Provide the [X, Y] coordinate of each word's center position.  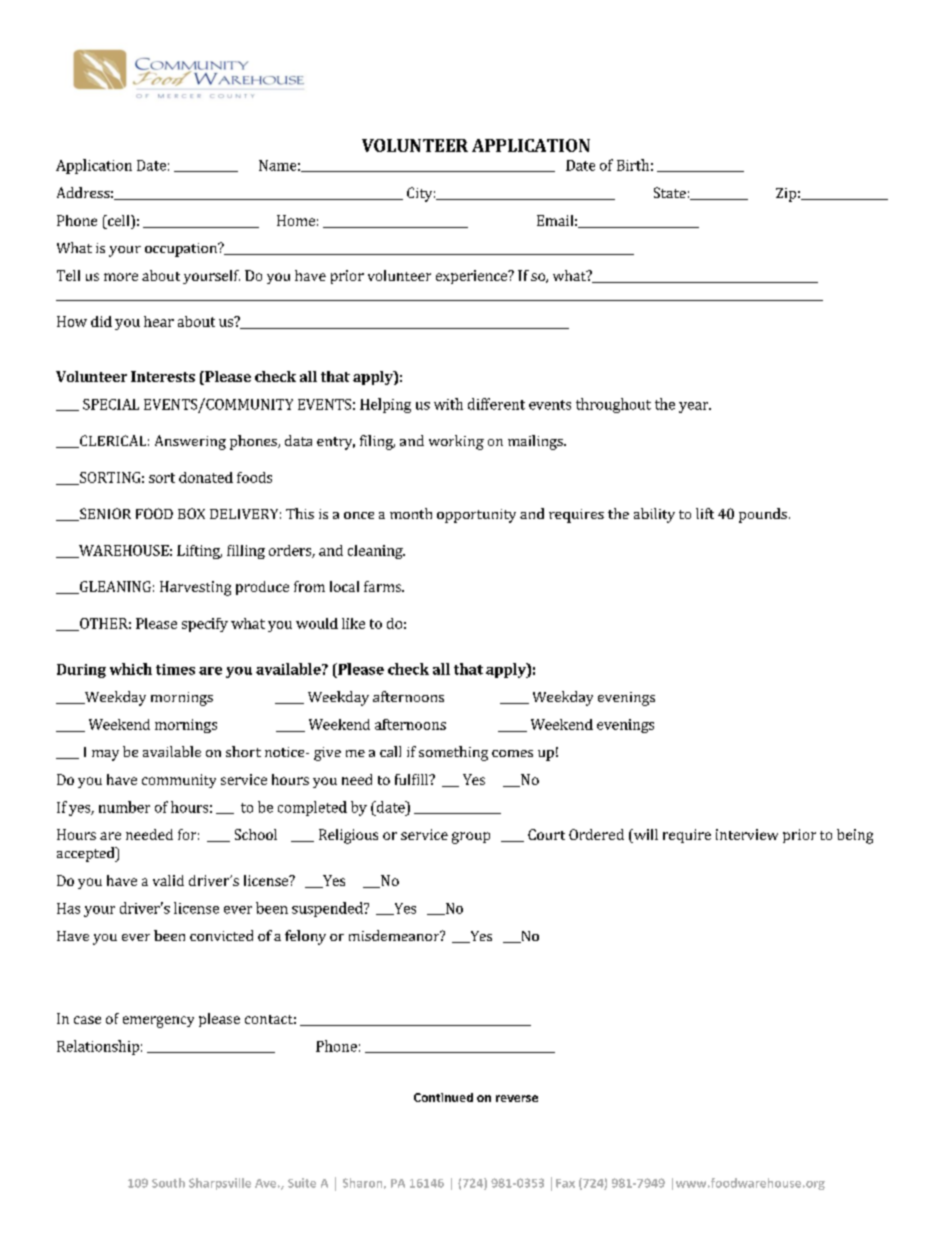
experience [472, 277]
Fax [565, 1183]
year [695, 407]
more [121, 277]
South [168, 1183]
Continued [443, 1097]
